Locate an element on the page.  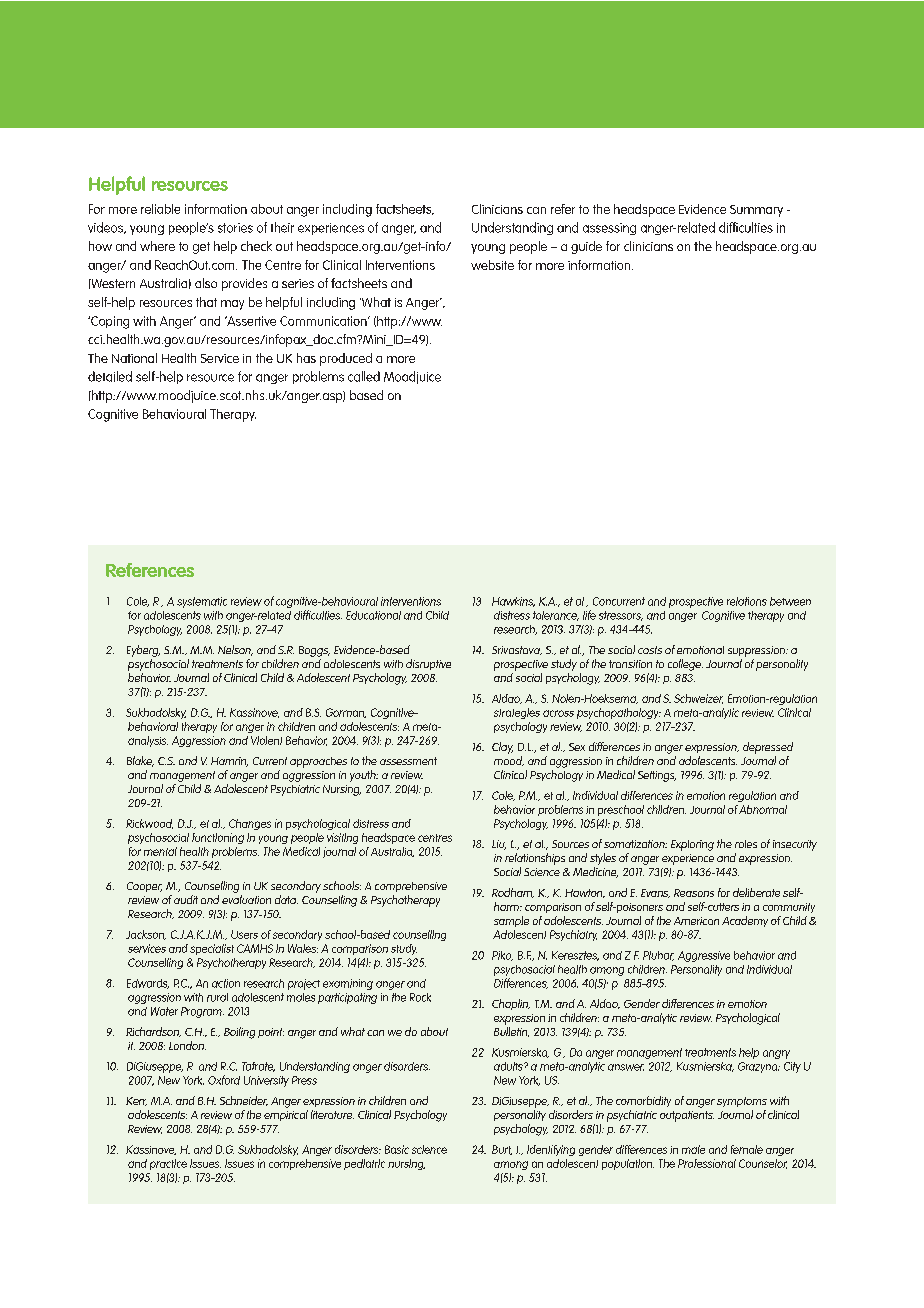
that is located at coordinates (206, 302).
